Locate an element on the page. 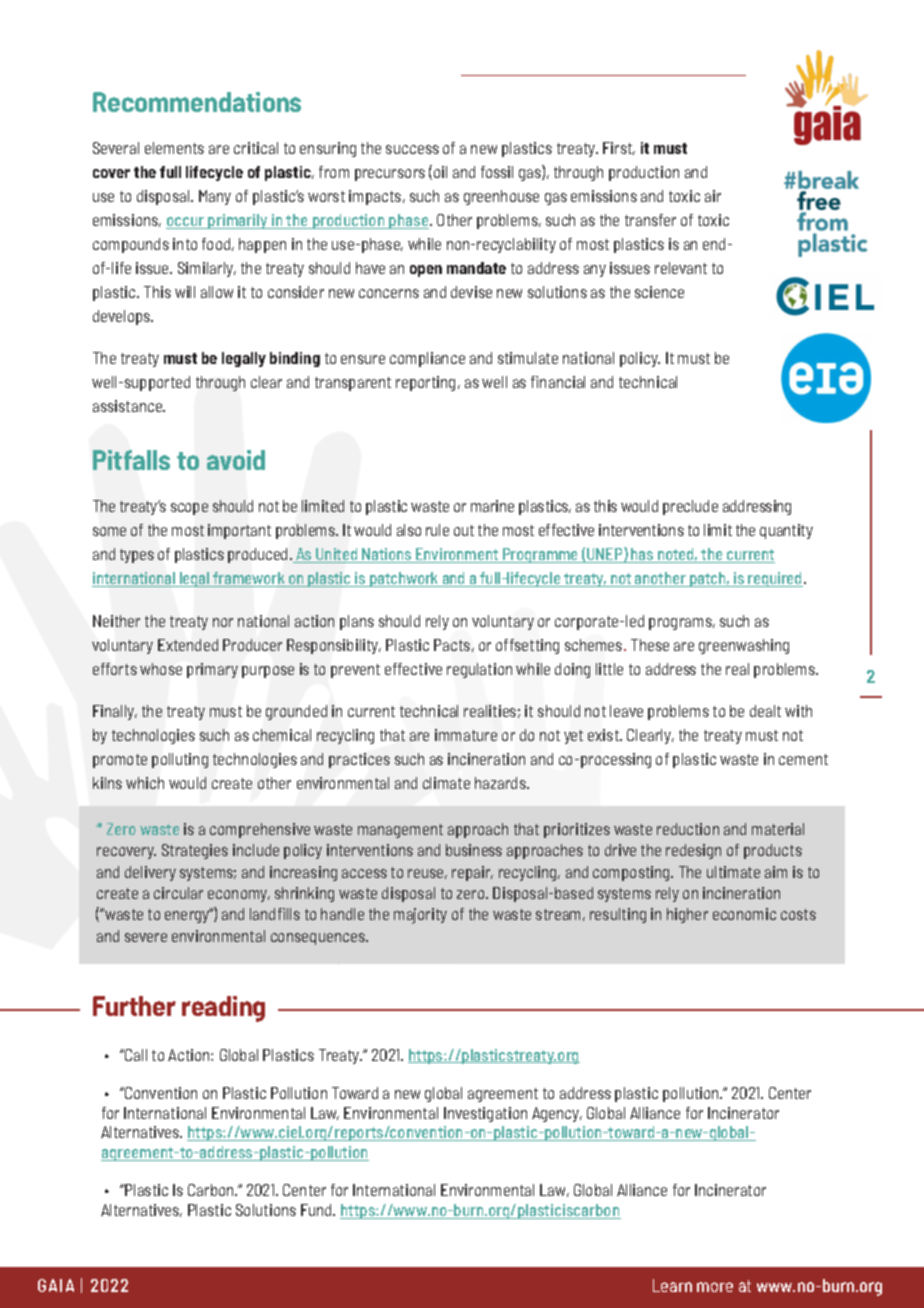 The image size is (924, 1308). whose is located at coordinates (161, 669).
